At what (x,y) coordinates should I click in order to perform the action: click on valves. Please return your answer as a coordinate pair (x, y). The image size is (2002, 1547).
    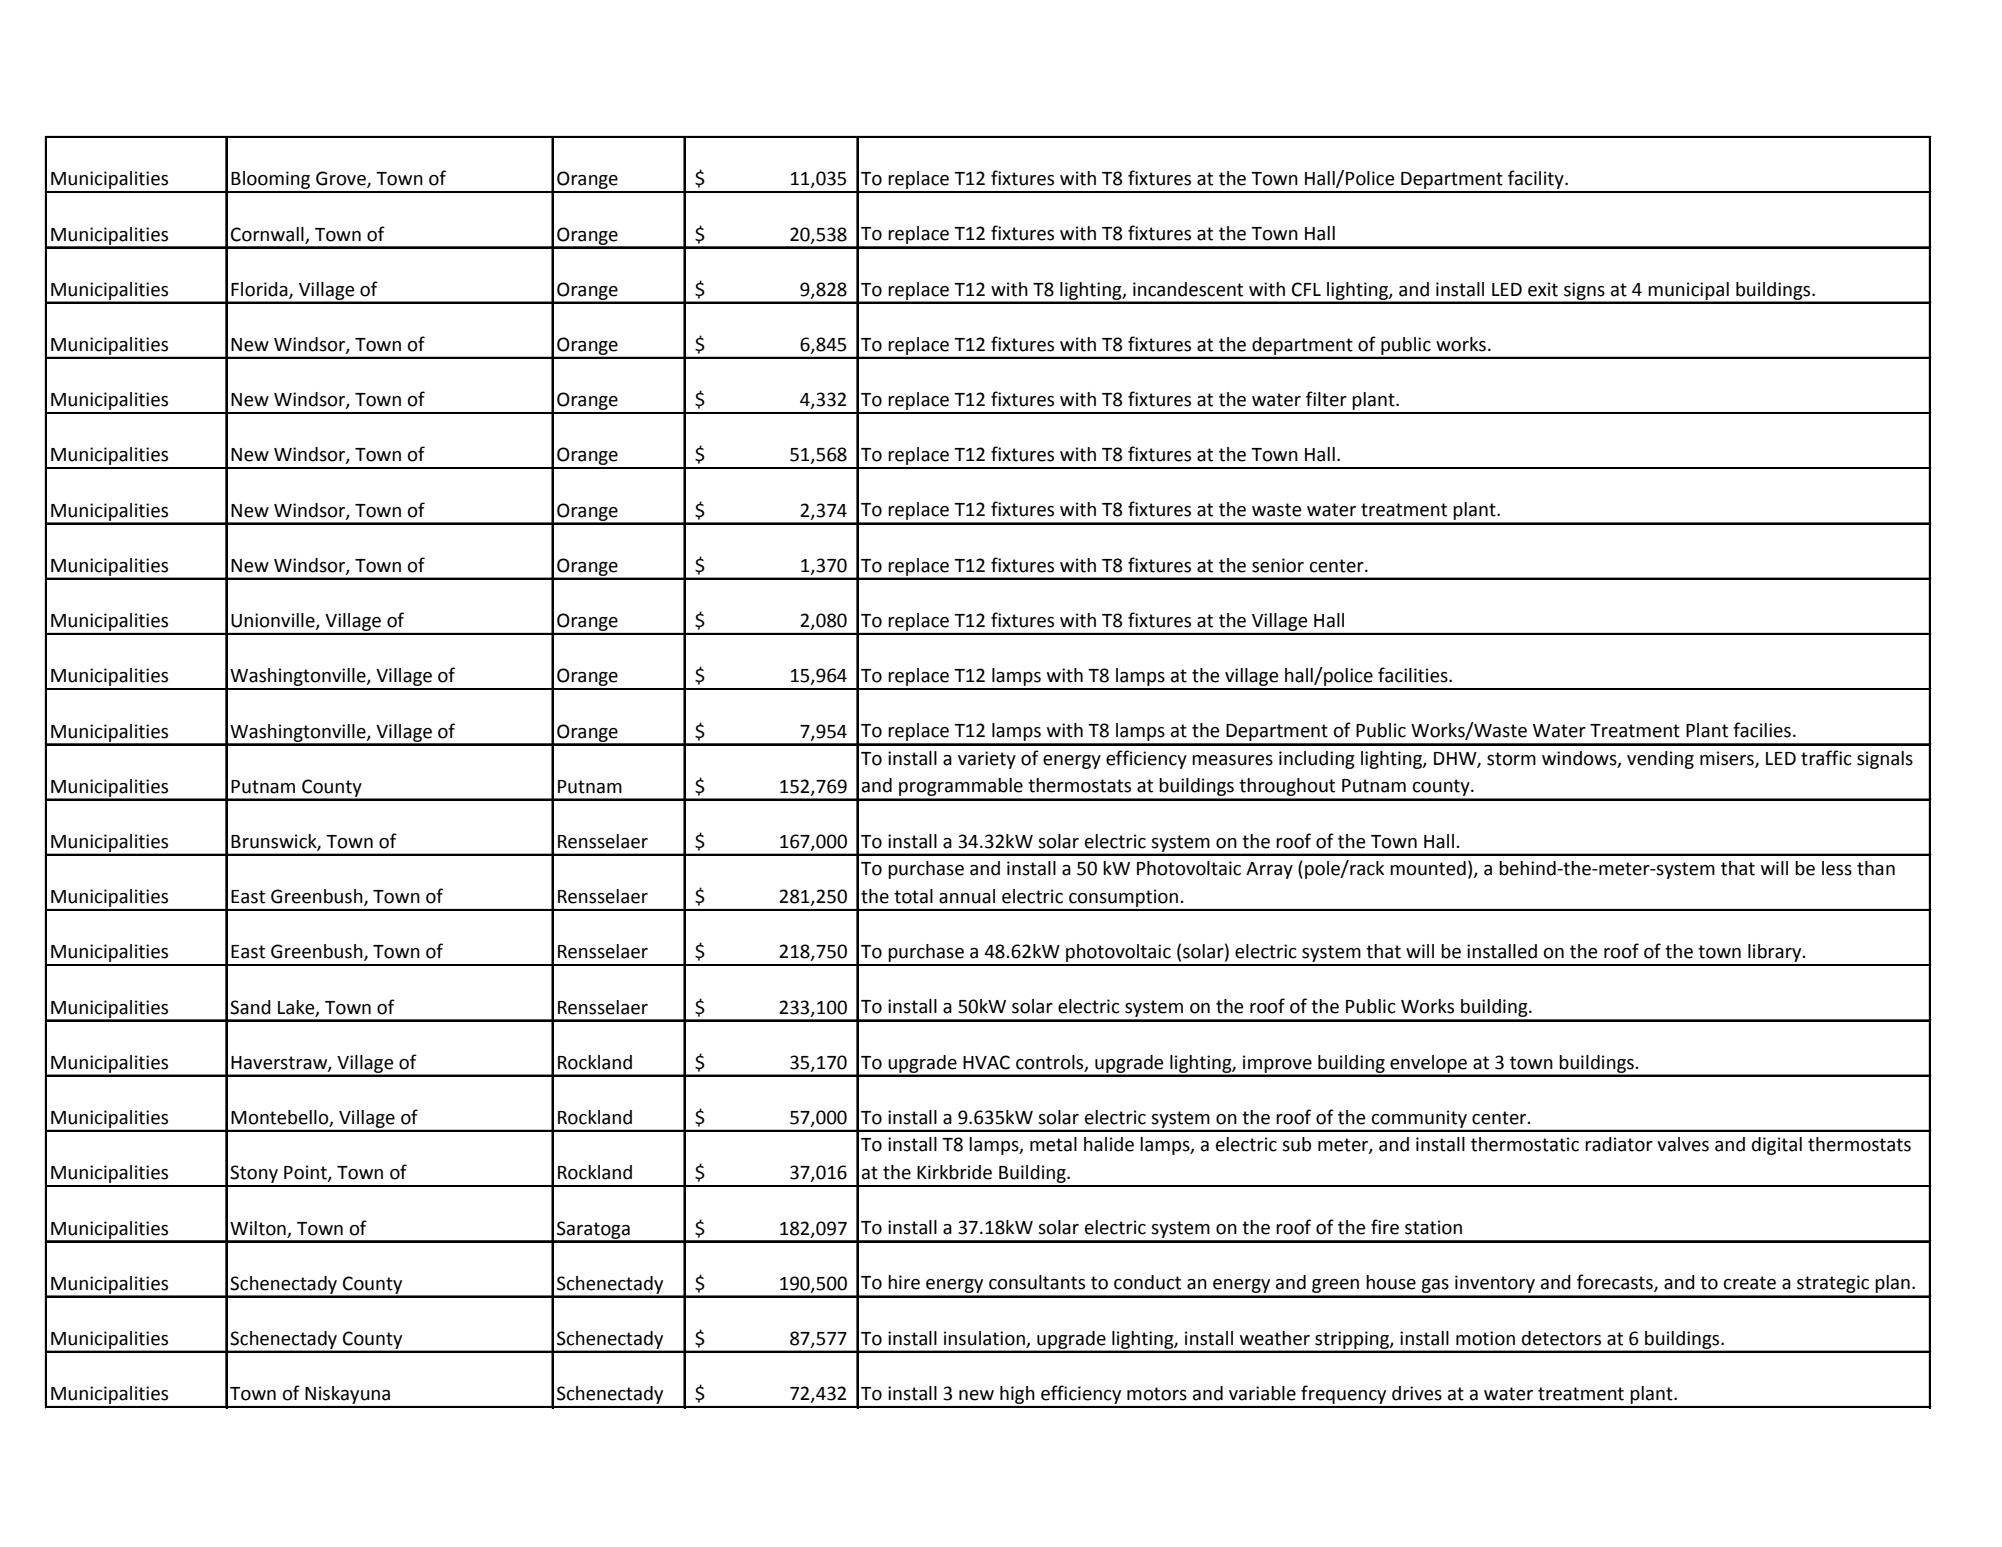
    Looking at the image, I should click on (1683, 1144).
